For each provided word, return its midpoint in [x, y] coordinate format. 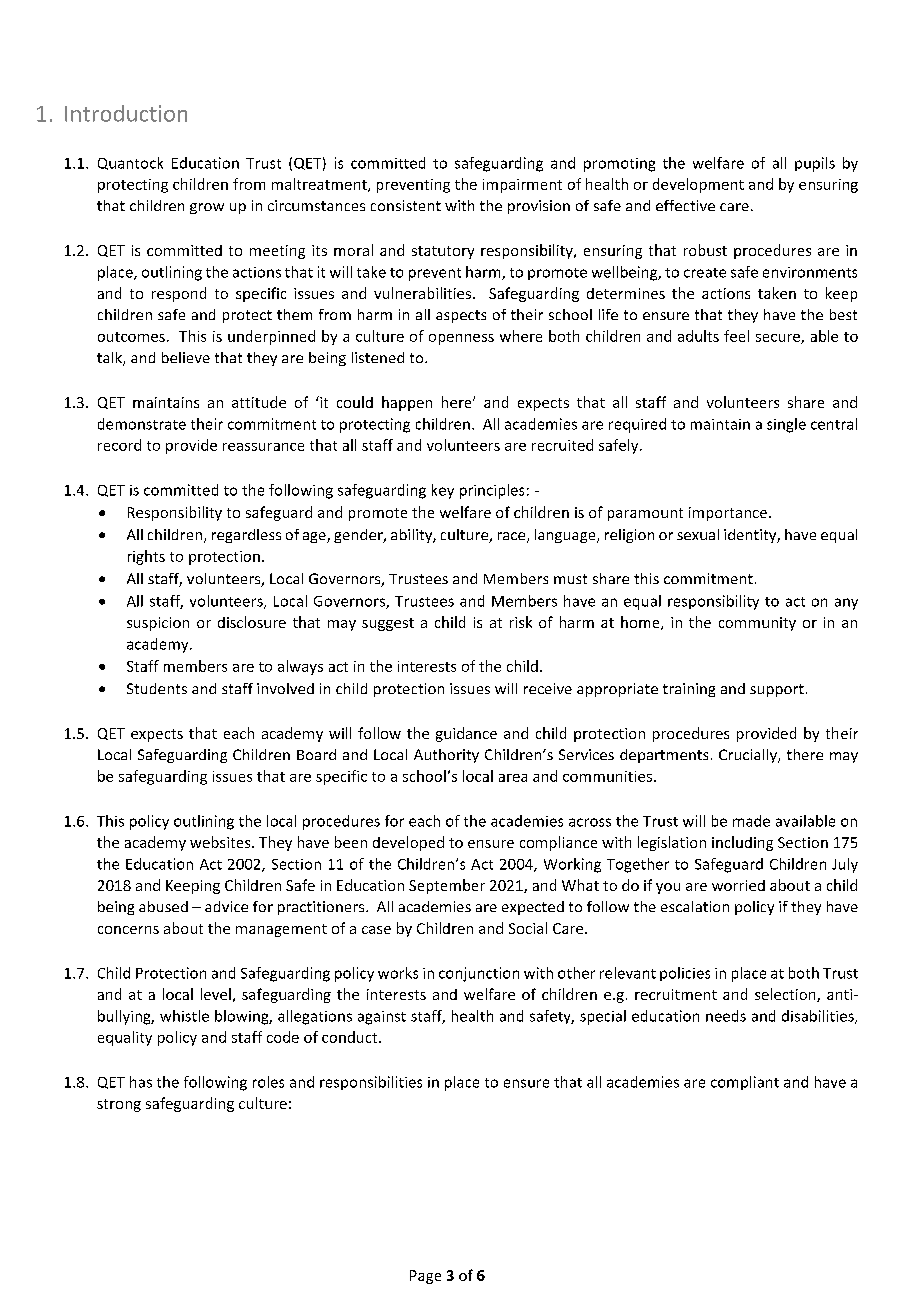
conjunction [479, 974]
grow [207, 208]
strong [119, 1105]
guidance [466, 734]
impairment [522, 186]
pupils [815, 164]
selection [786, 995]
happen [407, 403]
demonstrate [142, 424]
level [216, 994]
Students [157, 688]
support [777, 690]
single [786, 425]
